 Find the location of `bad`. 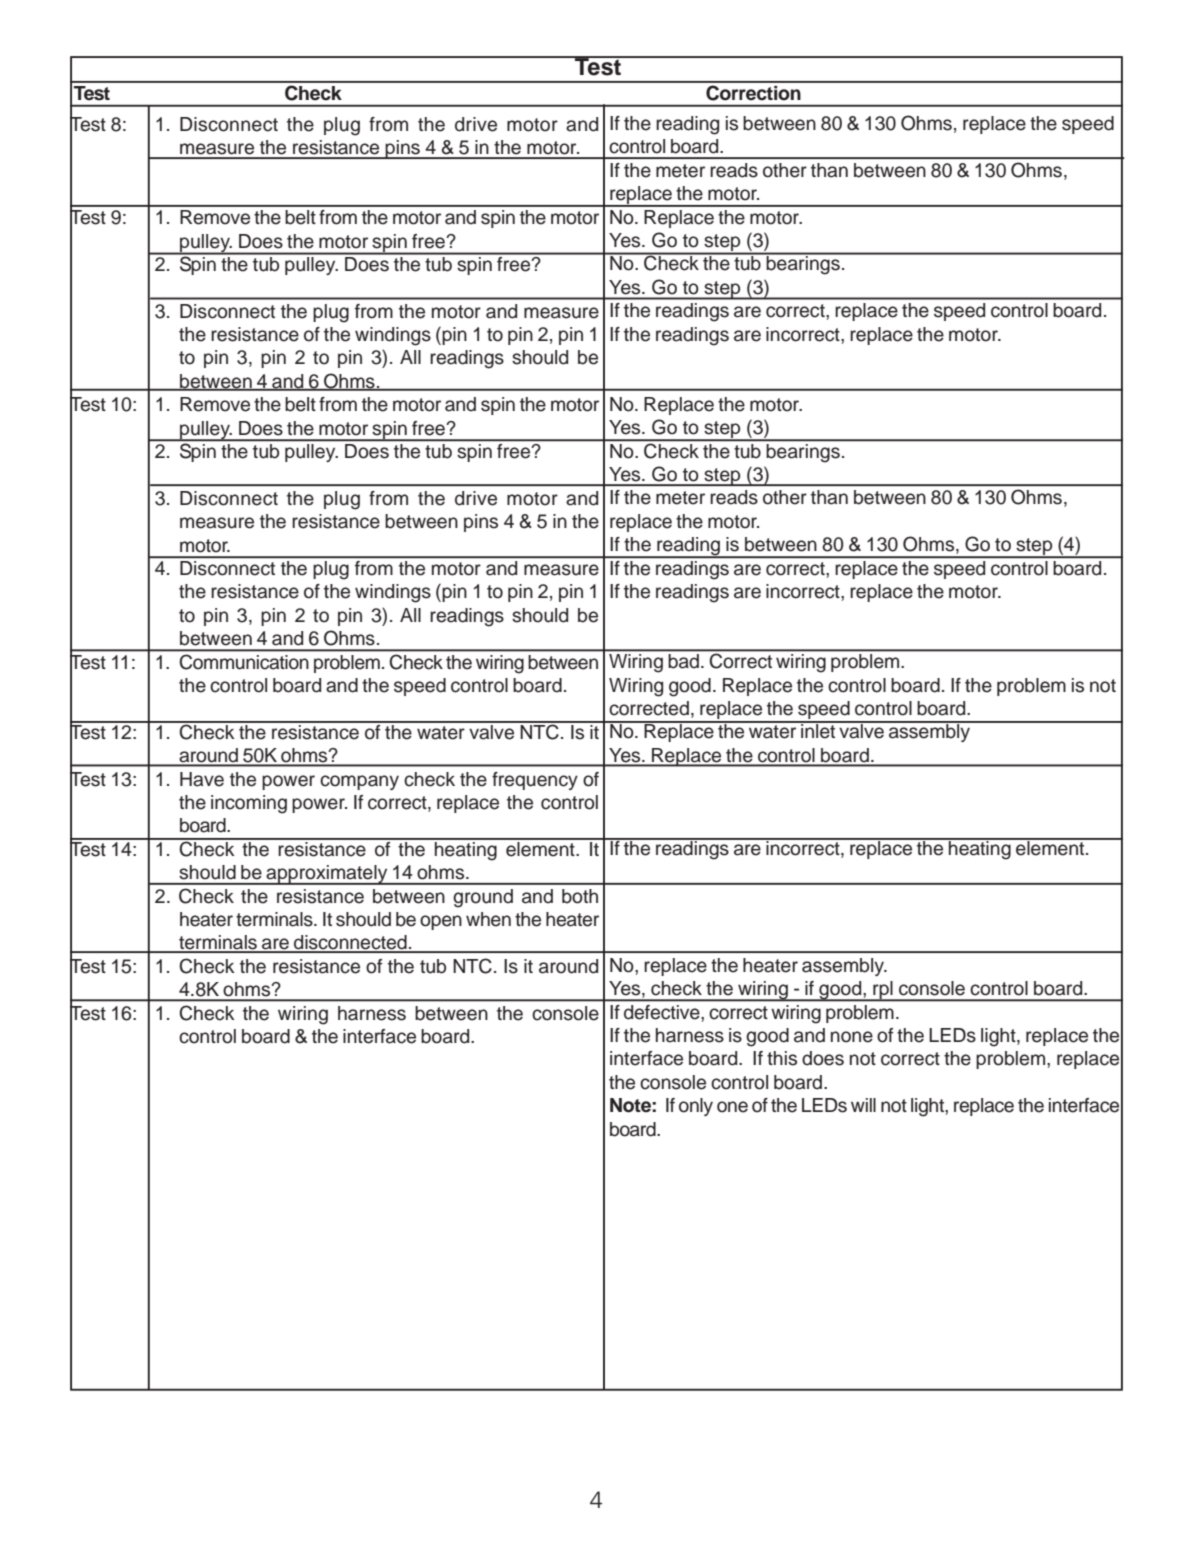

bad is located at coordinates (684, 661).
